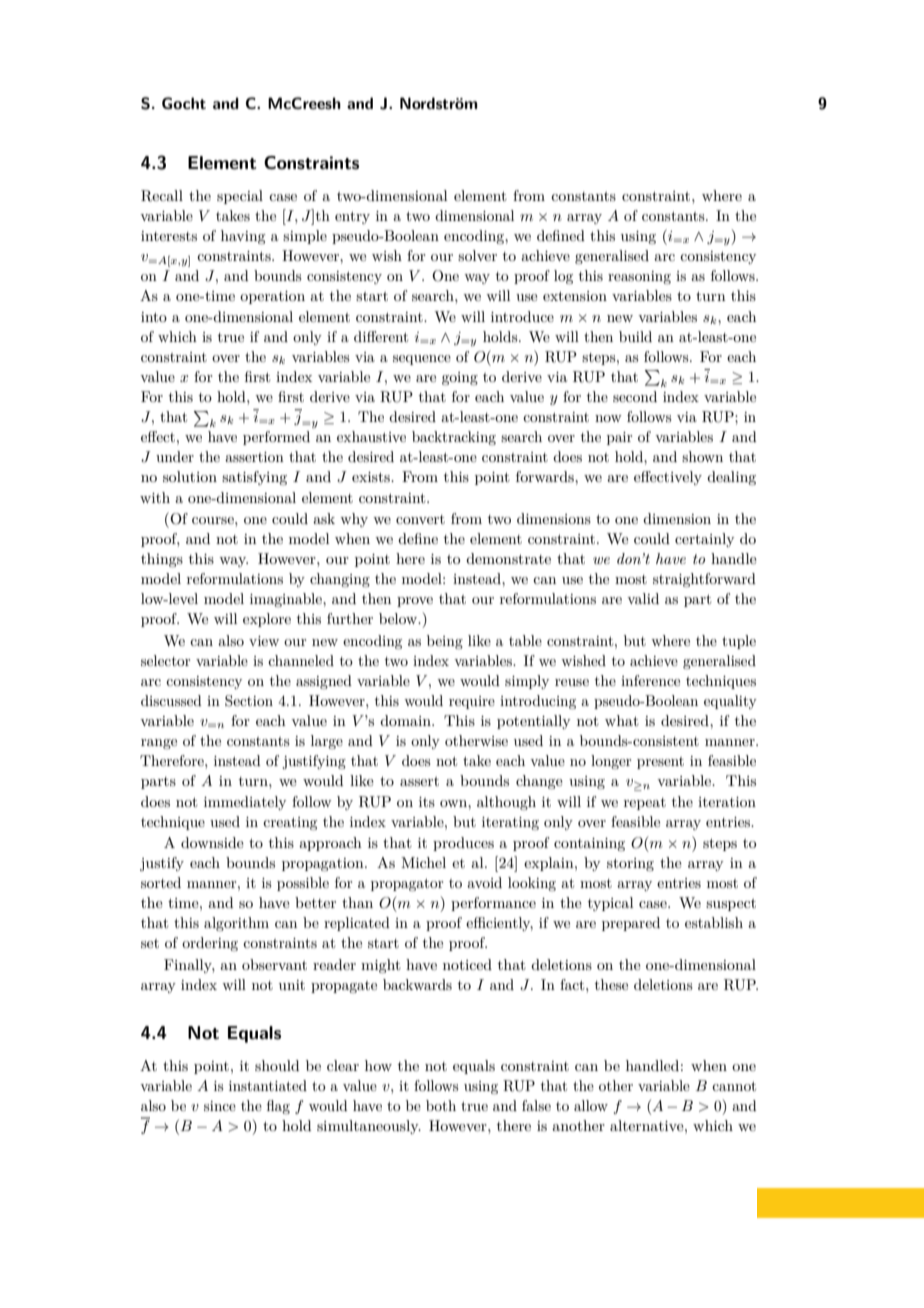  Describe the element at coordinates (441, 1105) in the document. I see `both` at that location.
